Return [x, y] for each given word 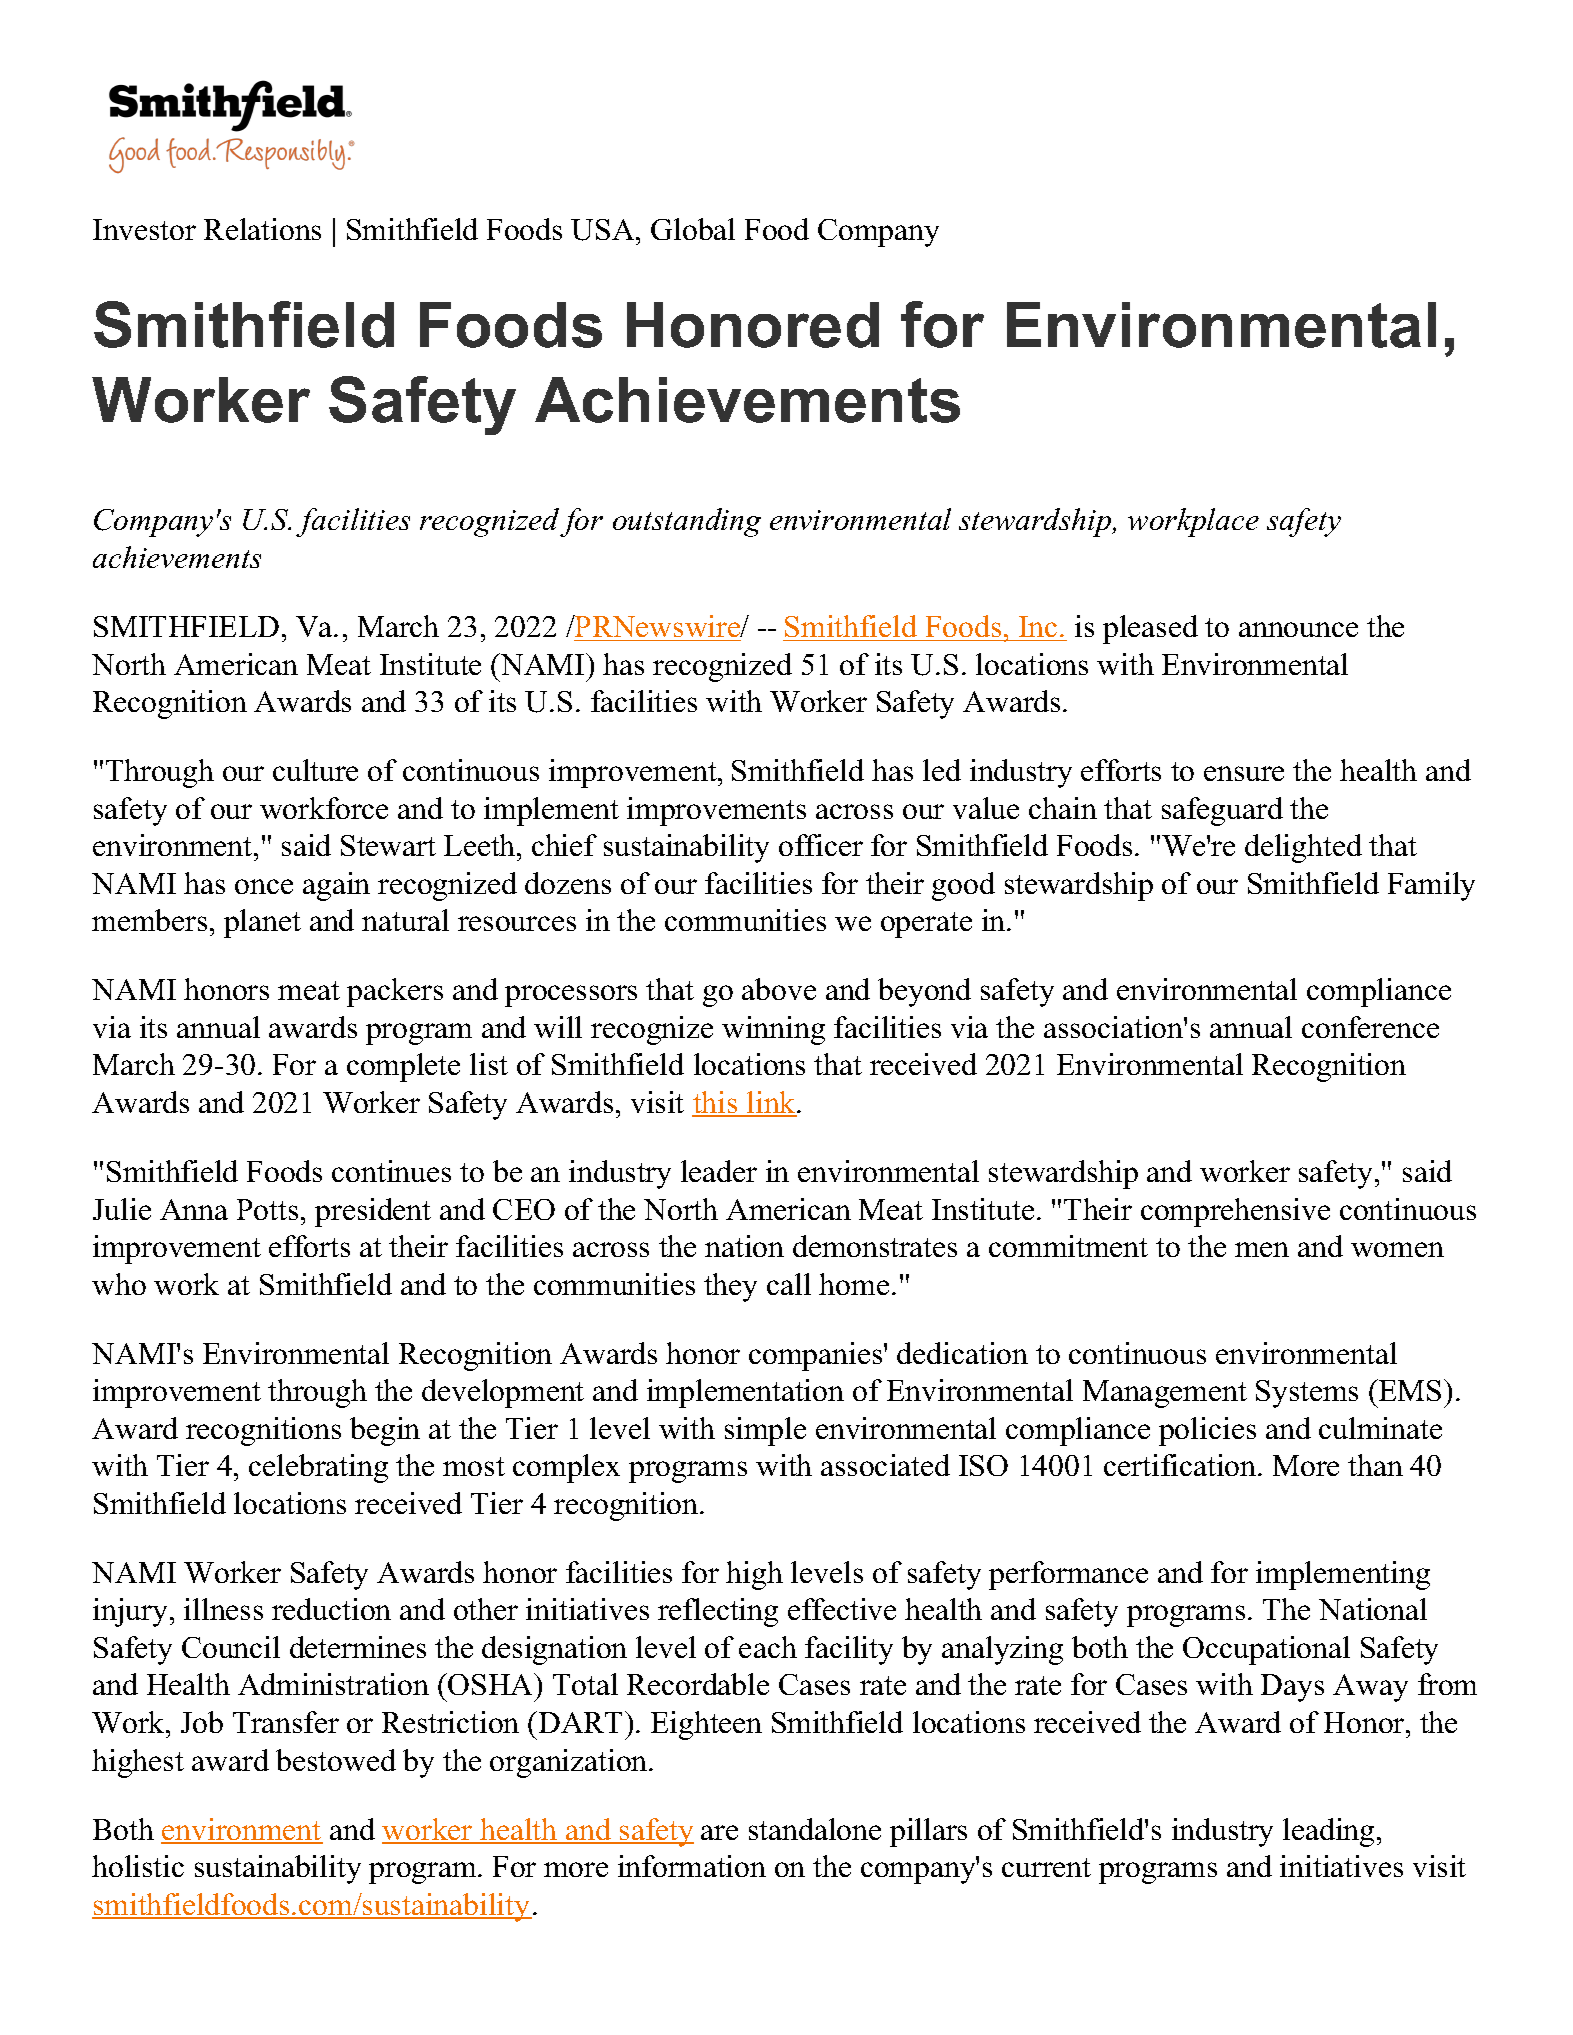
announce [1298, 629]
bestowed [336, 1760]
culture [315, 770]
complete [403, 1067]
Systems [1307, 1394]
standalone [815, 1829]
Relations [262, 229]
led [942, 770]
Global [693, 229]
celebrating [318, 1468]
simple [765, 1431]
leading [1328, 1832]
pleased [1150, 629]
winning [773, 1030]
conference [1370, 1027]
